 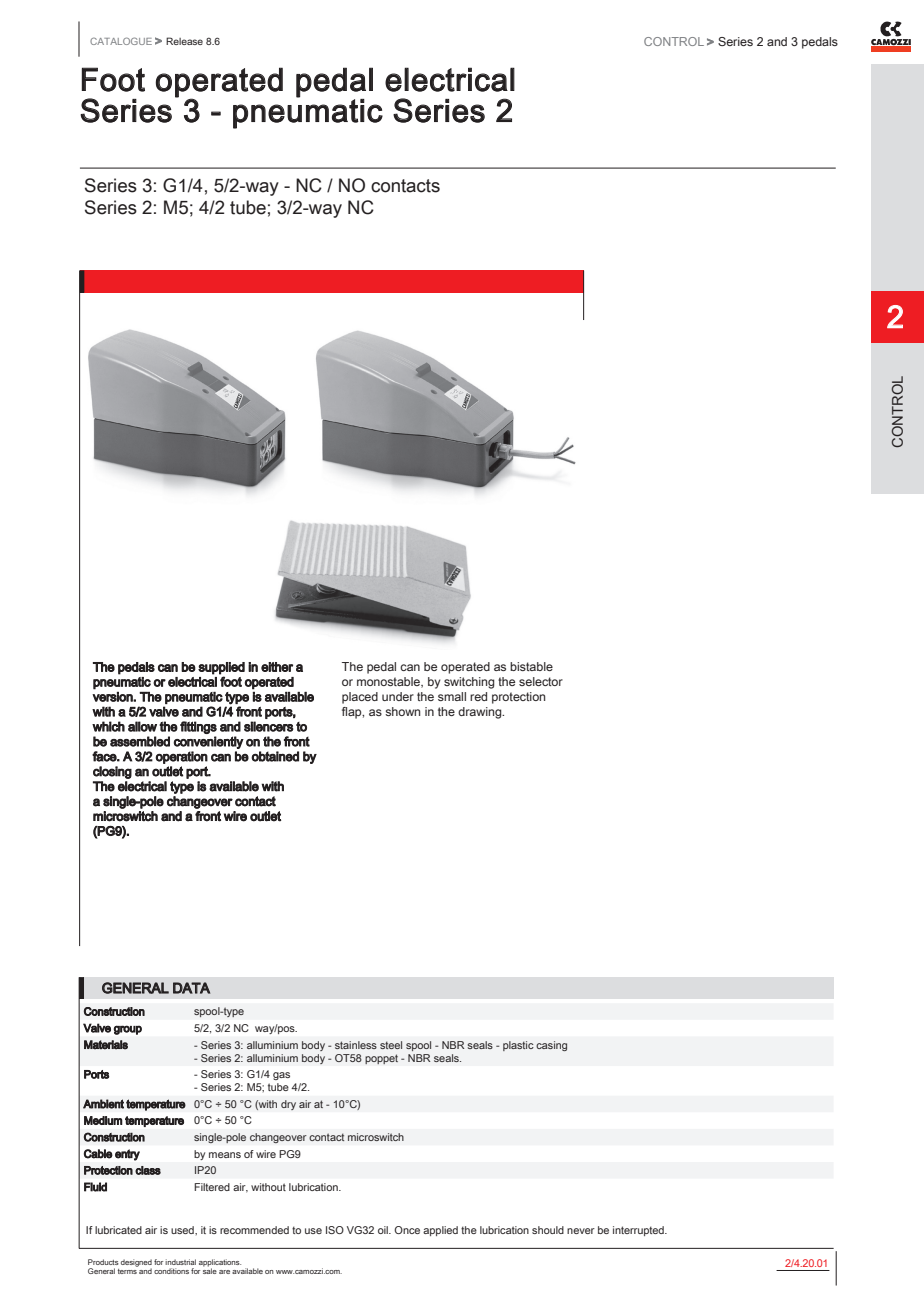 What do you see at coordinates (191, 988) in the screenshot?
I see `DATA` at bounding box center [191, 988].
